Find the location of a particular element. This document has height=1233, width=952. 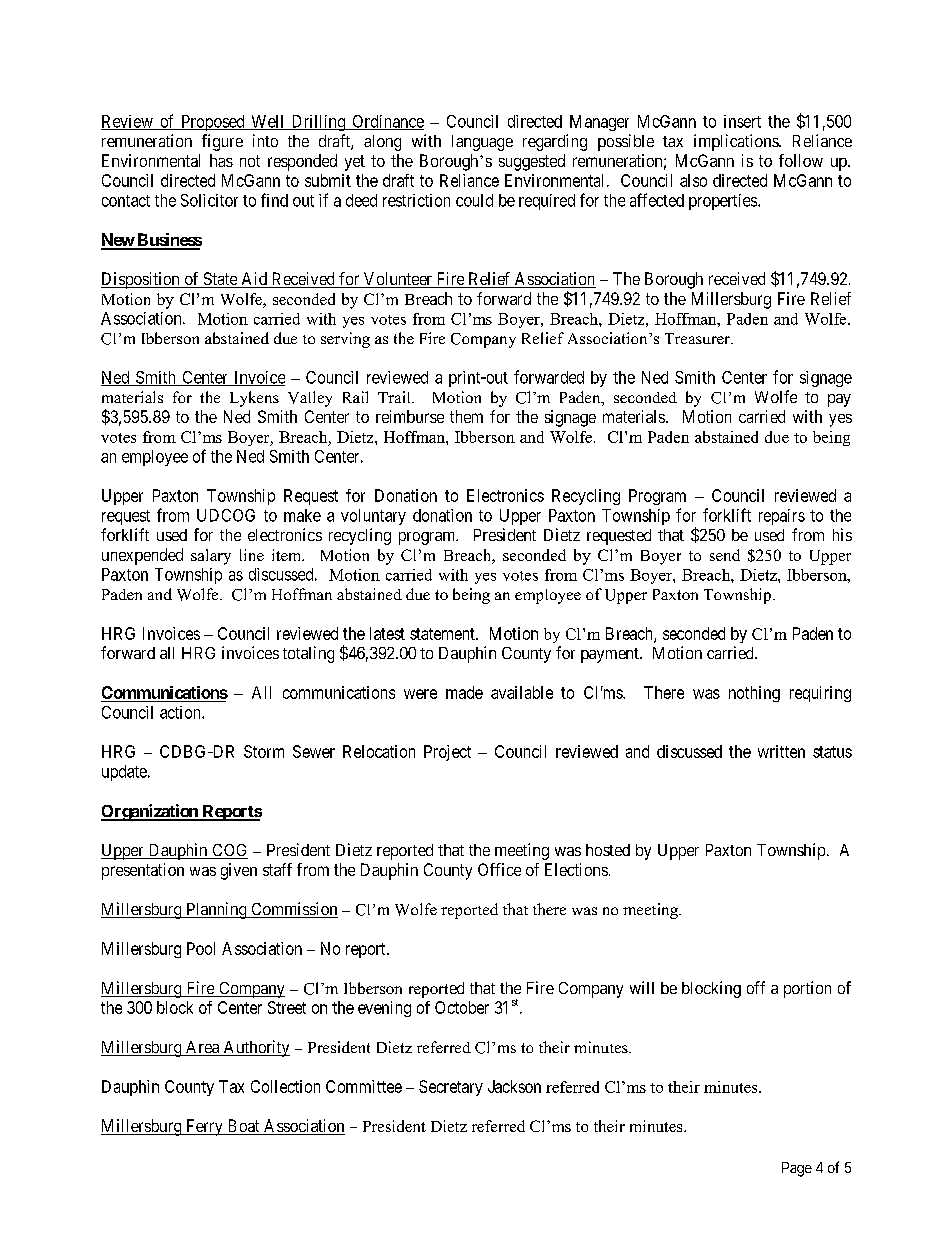

Secretary is located at coordinates (451, 1088).
